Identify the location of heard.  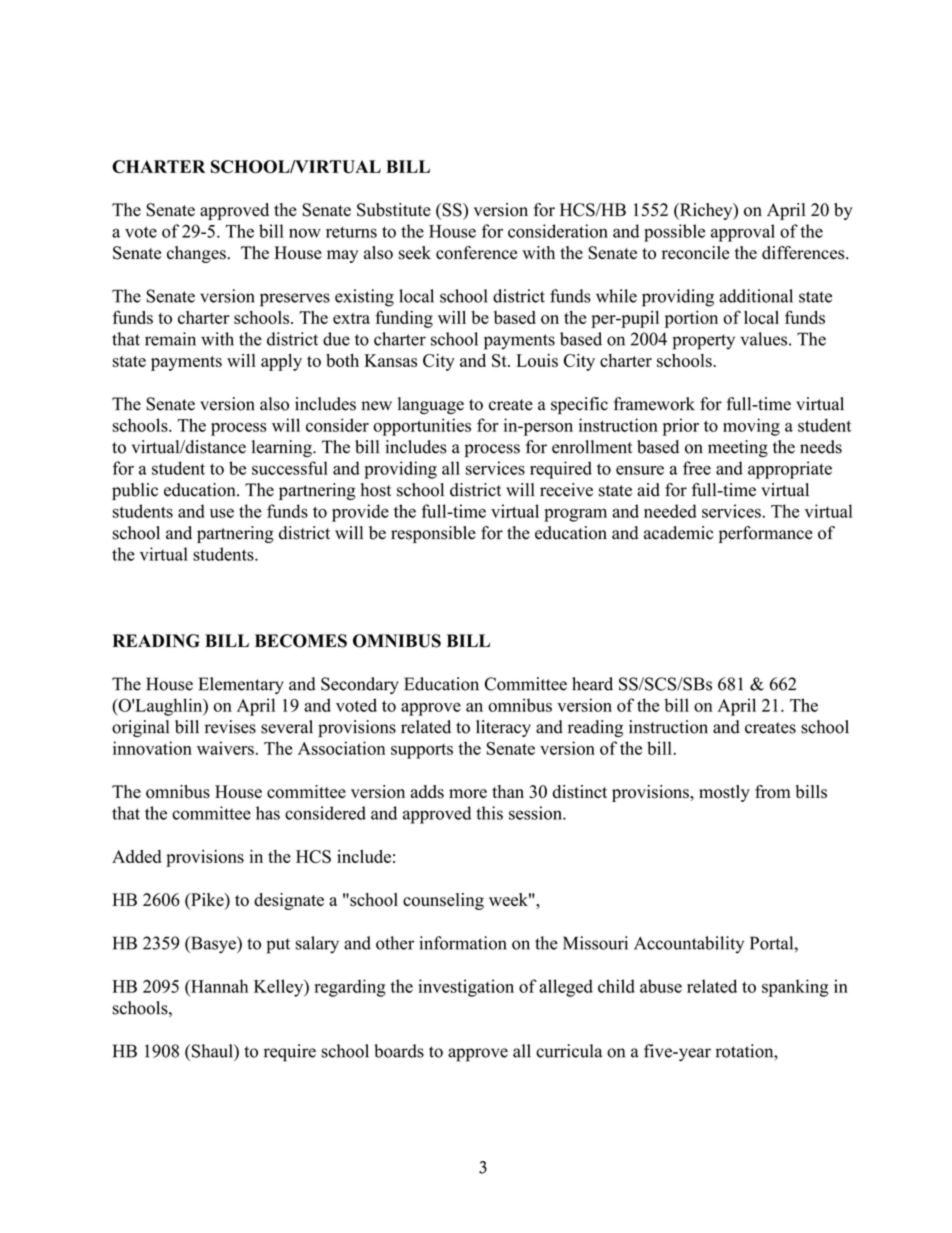
(592, 684).
